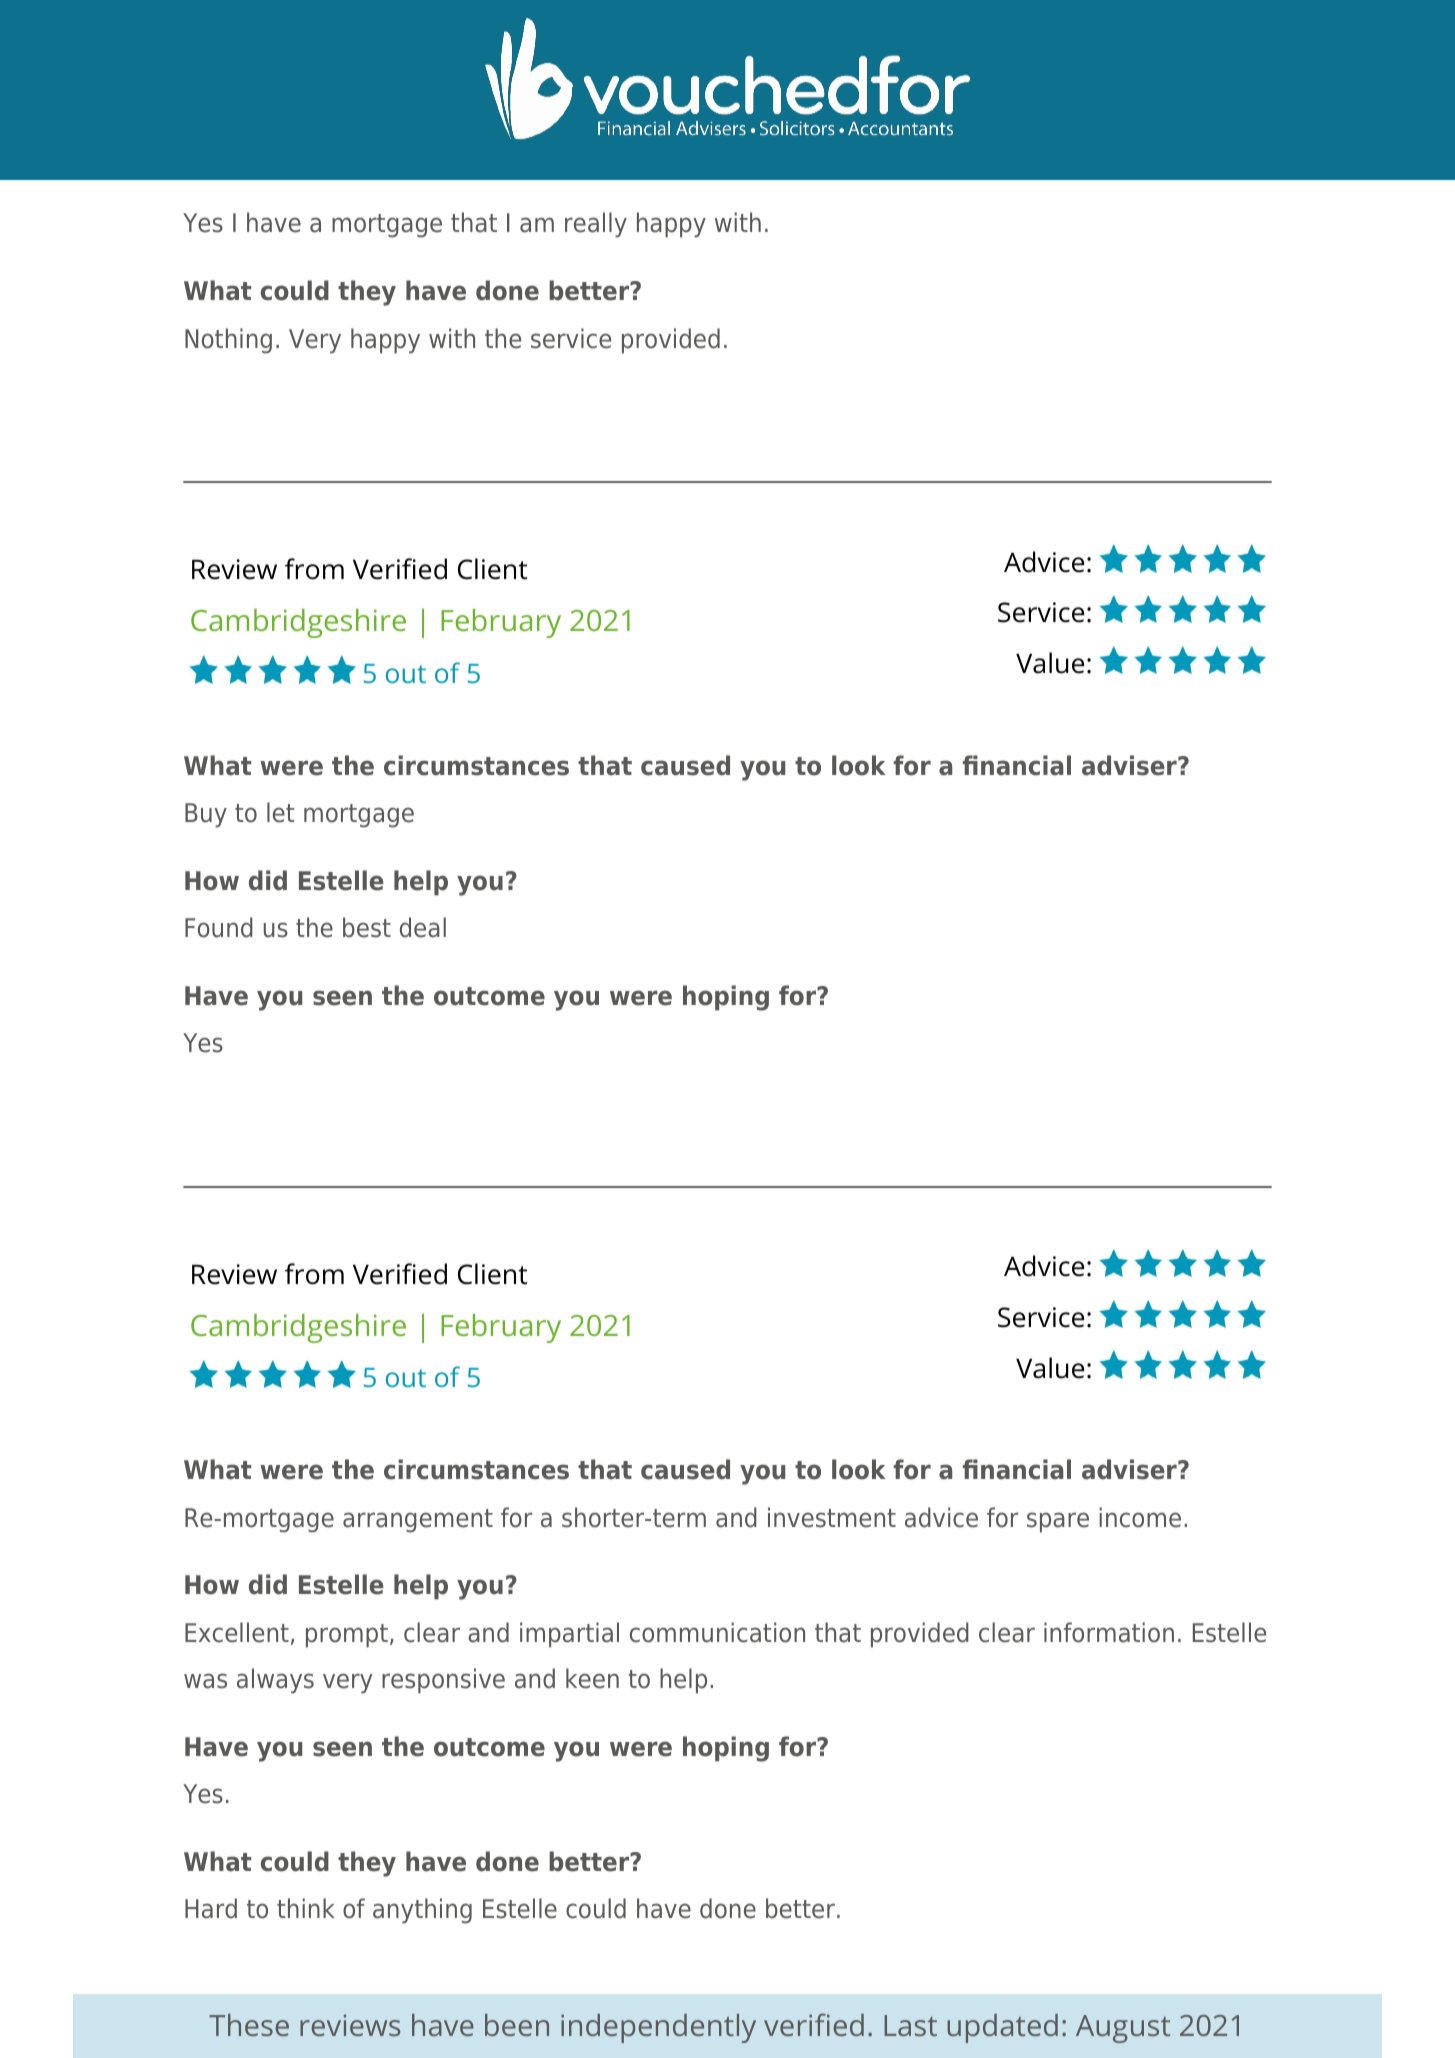 This image has height=2058, width=1455. Describe the element at coordinates (280, 812) in the image. I see `let` at that location.
